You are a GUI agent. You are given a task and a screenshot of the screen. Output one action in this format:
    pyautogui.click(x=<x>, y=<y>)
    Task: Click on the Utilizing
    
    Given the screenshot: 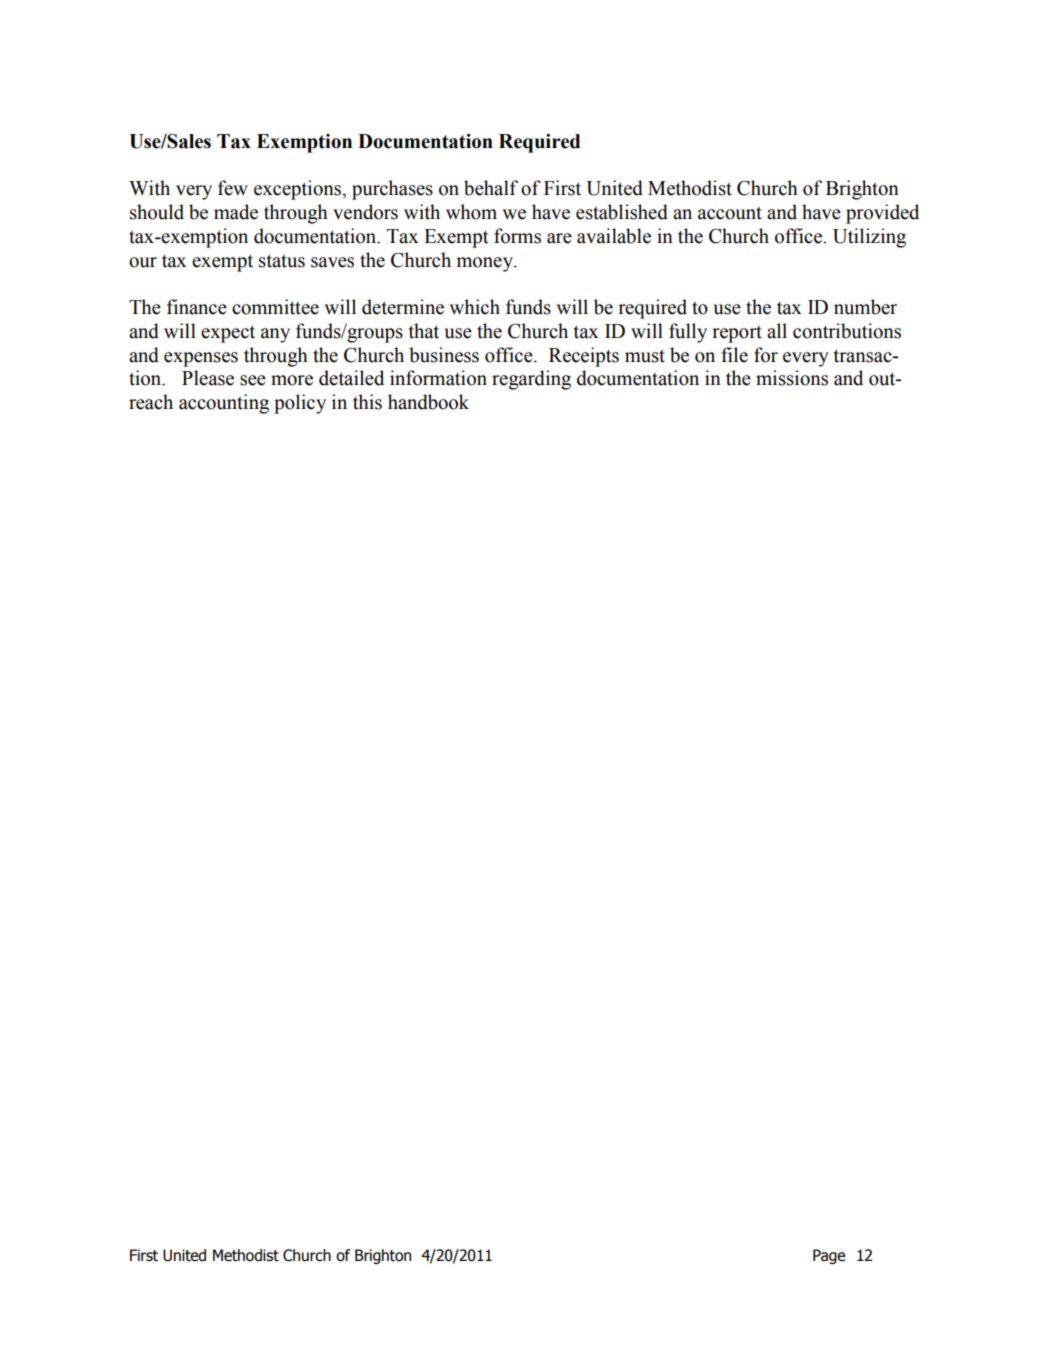 What is the action you would take?
    pyautogui.click(x=869, y=238)
